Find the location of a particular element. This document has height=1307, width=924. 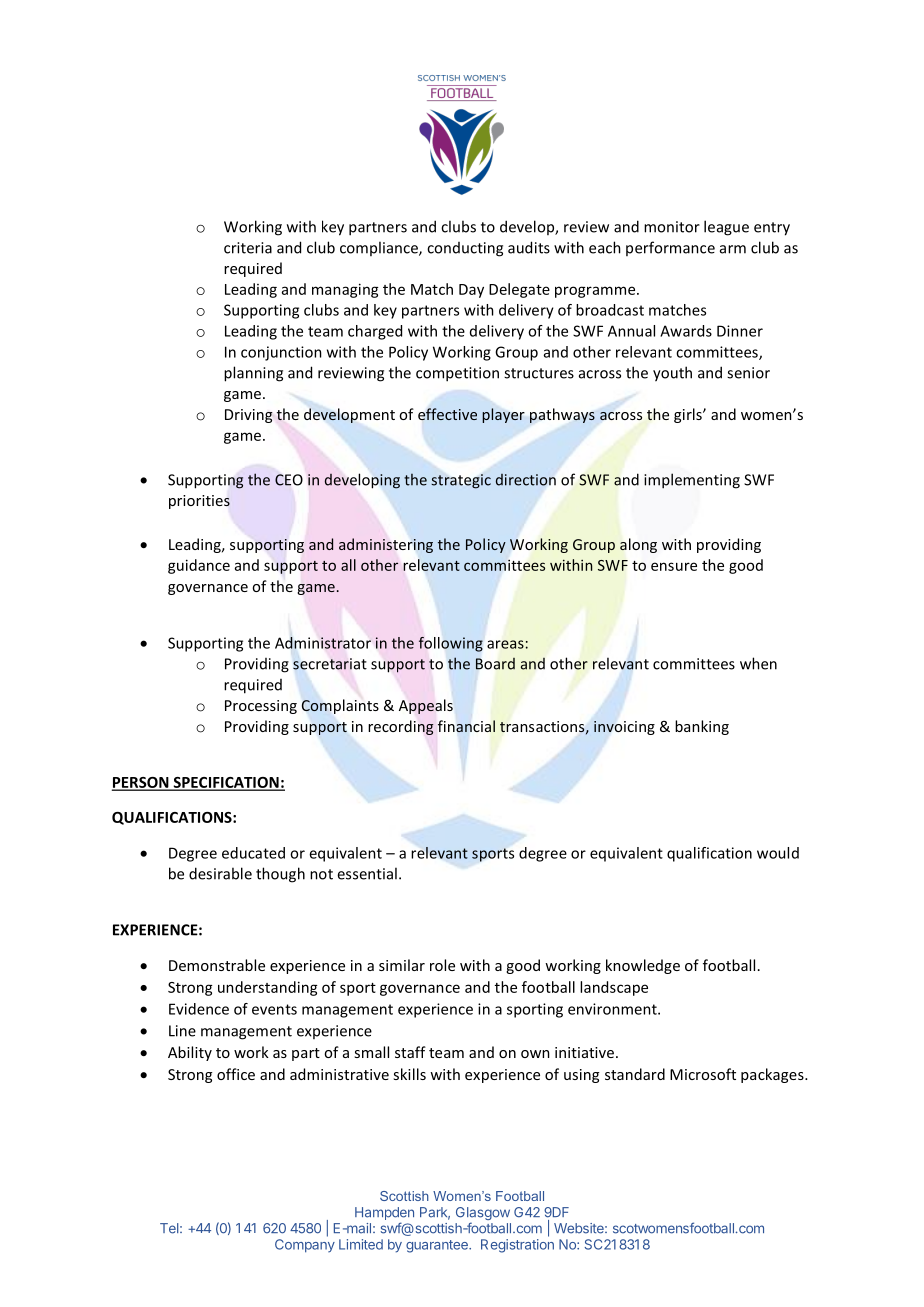

guidance is located at coordinates (199, 566).
